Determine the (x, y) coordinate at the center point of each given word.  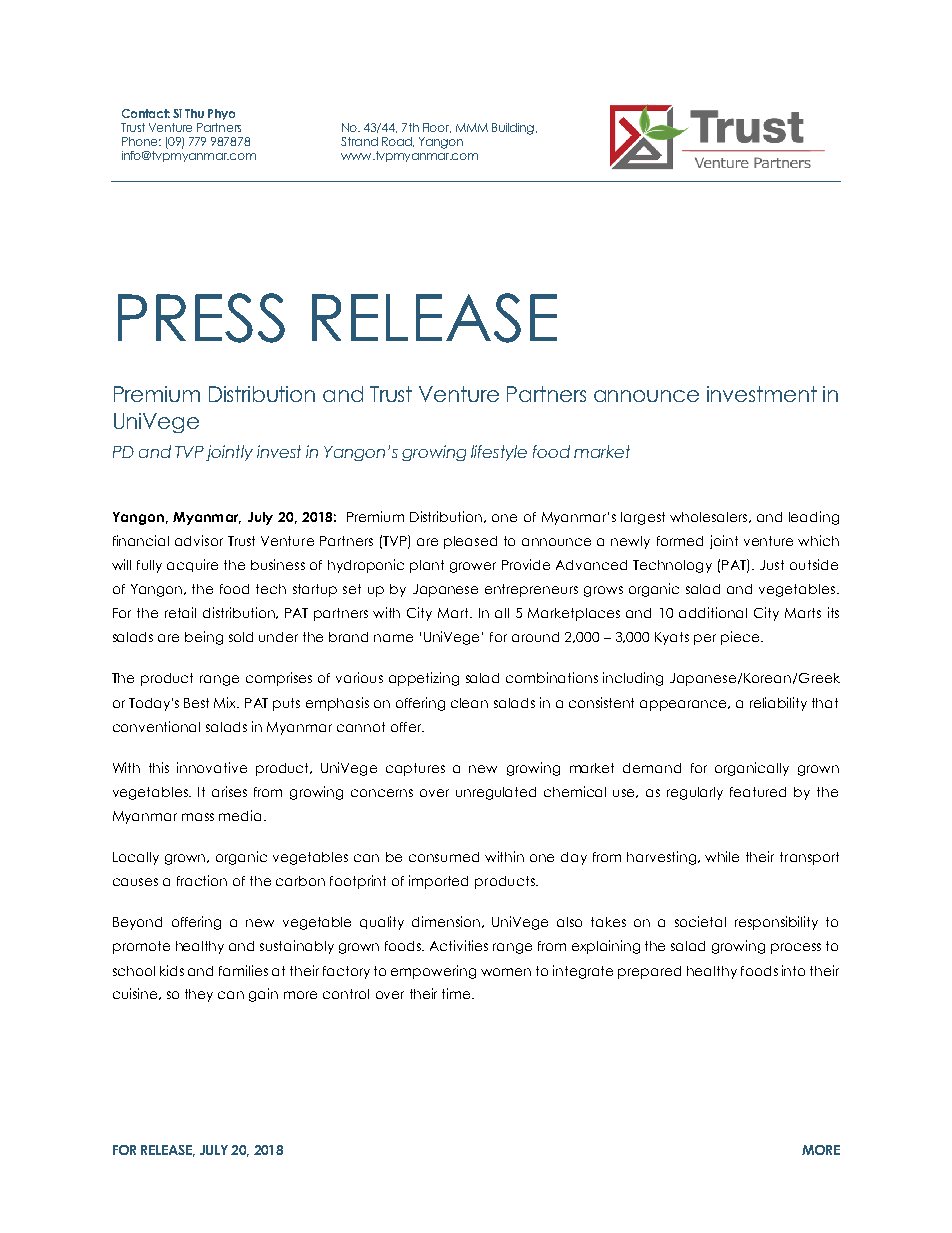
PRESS (201, 318)
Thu (194, 113)
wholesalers (710, 517)
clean (469, 703)
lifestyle (499, 453)
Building (514, 129)
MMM (472, 127)
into (793, 970)
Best (196, 703)
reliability (778, 704)
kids (172, 970)
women (506, 972)
